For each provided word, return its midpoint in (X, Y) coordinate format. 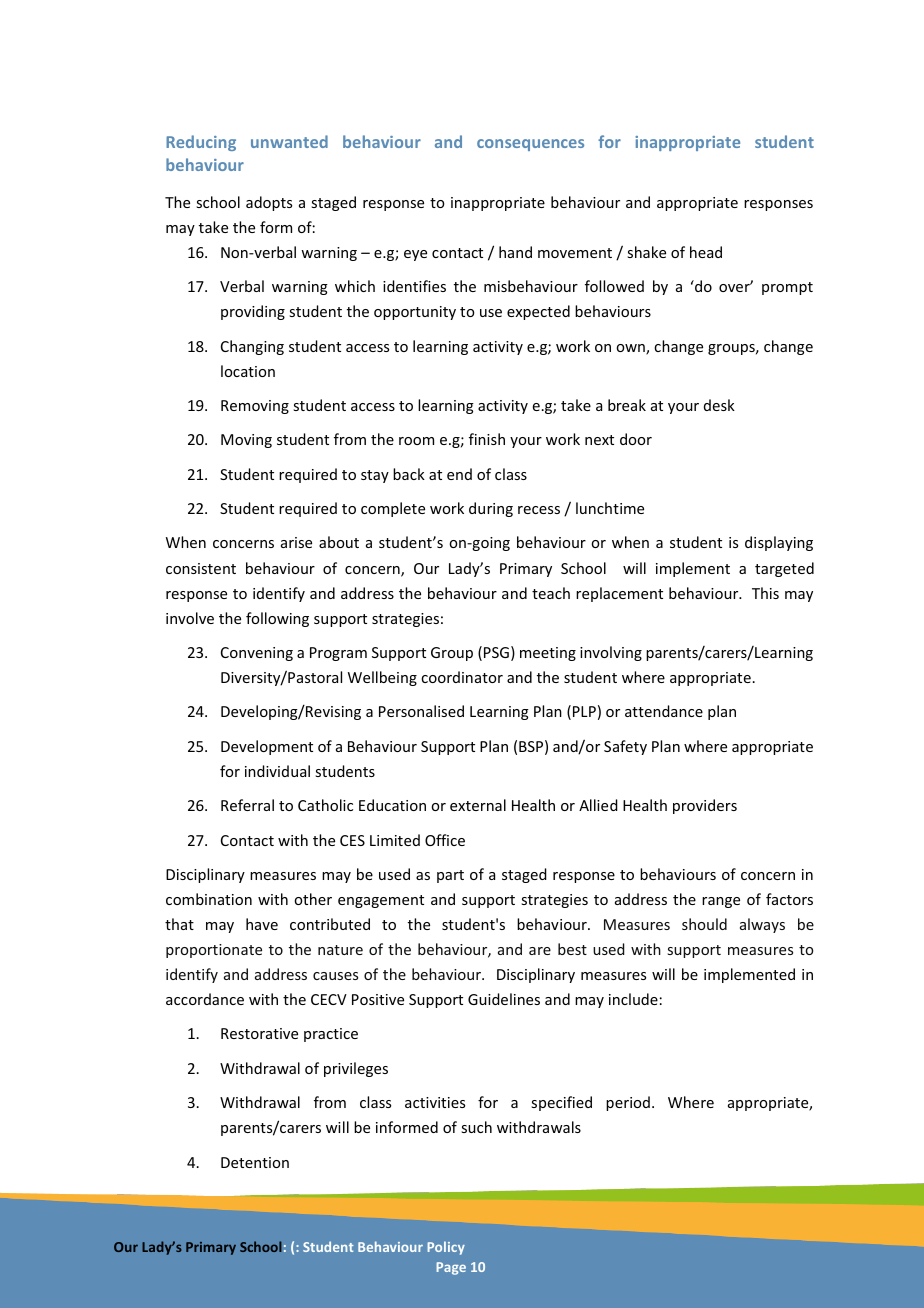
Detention (255, 1162)
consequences (530, 145)
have (262, 924)
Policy (446, 1248)
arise (296, 542)
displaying (779, 543)
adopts (269, 203)
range (721, 902)
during (491, 509)
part (450, 876)
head (706, 252)
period (628, 1103)
